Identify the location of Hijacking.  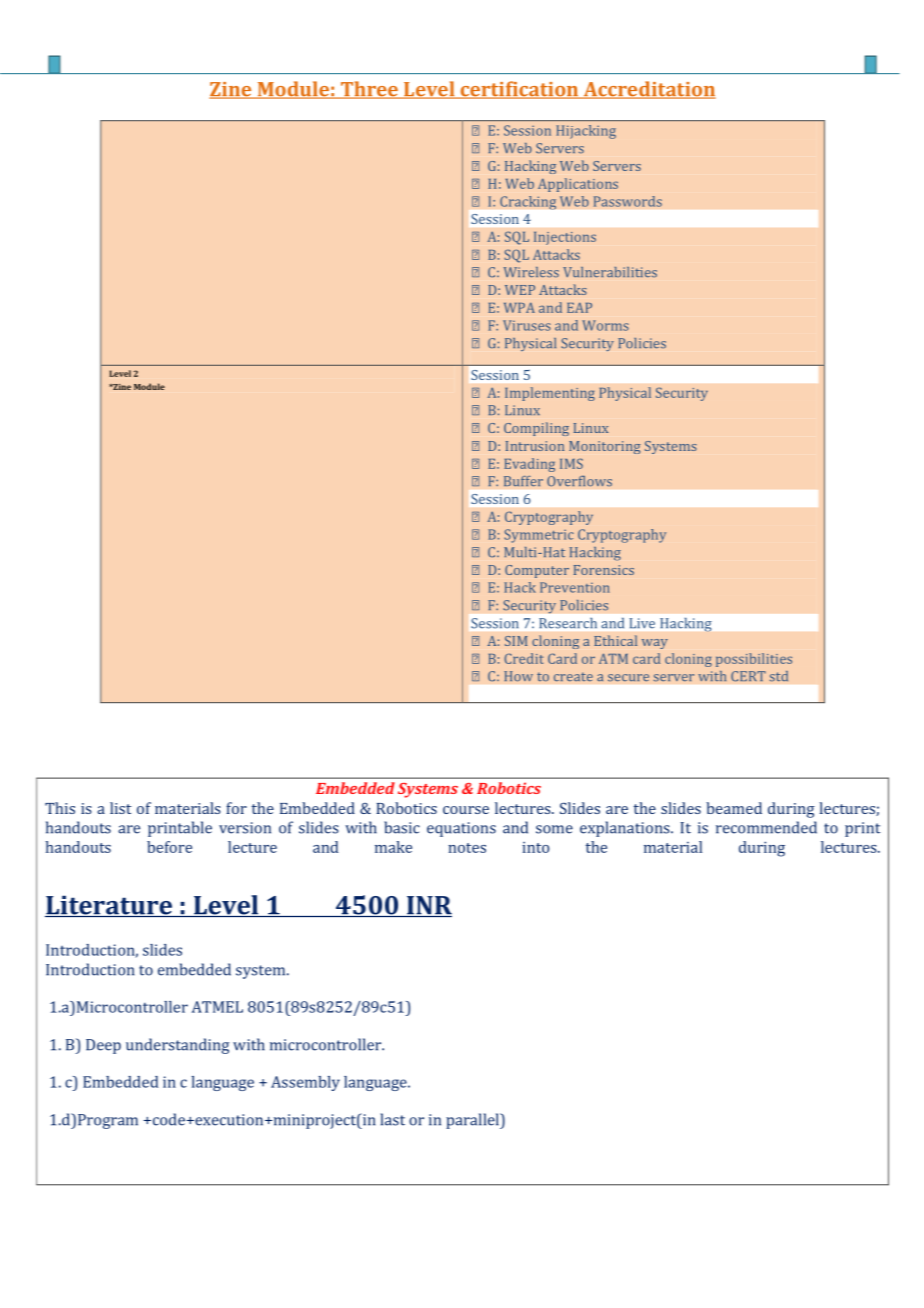
(586, 132).
